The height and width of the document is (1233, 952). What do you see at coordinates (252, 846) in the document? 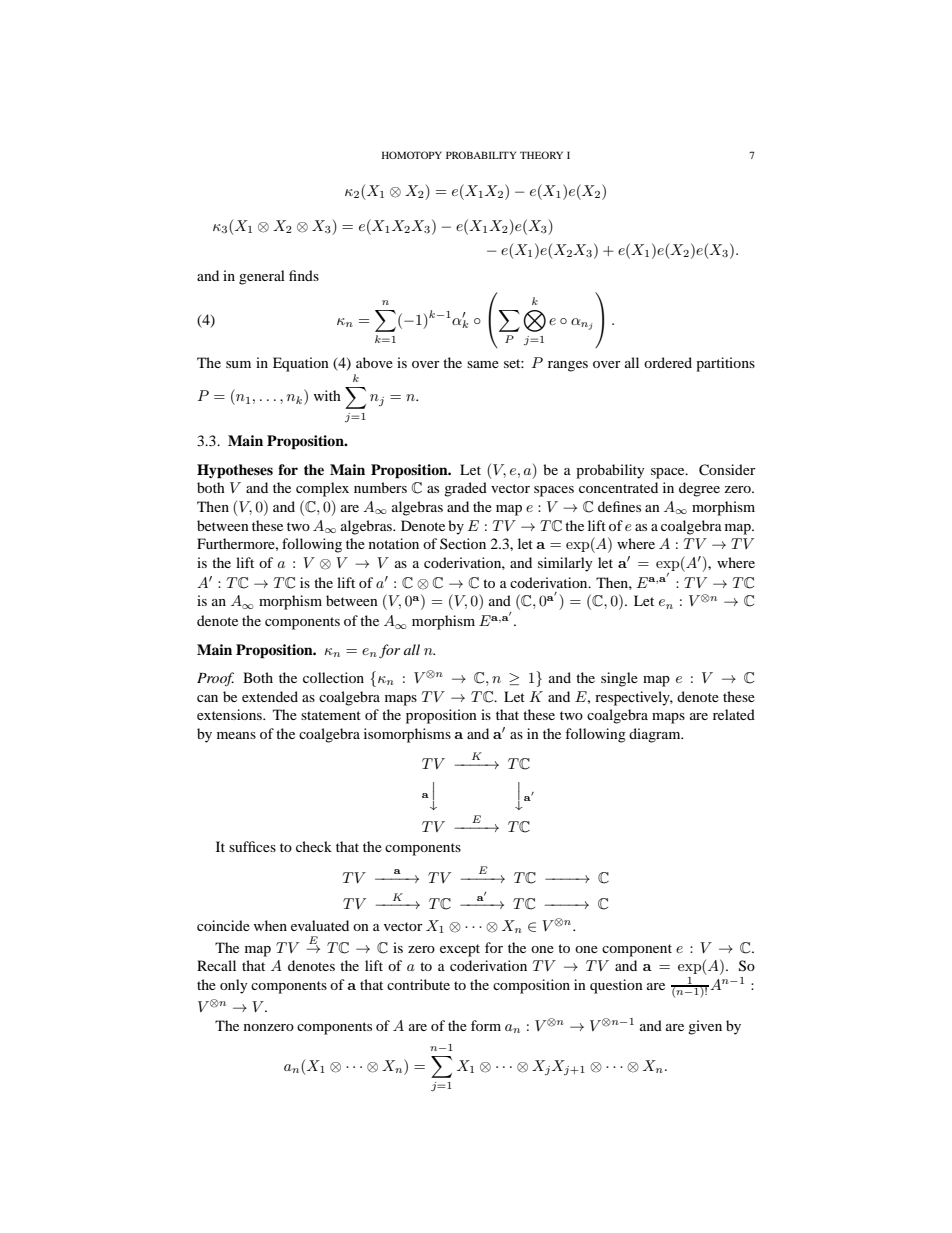
I see `suffices` at bounding box center [252, 846].
